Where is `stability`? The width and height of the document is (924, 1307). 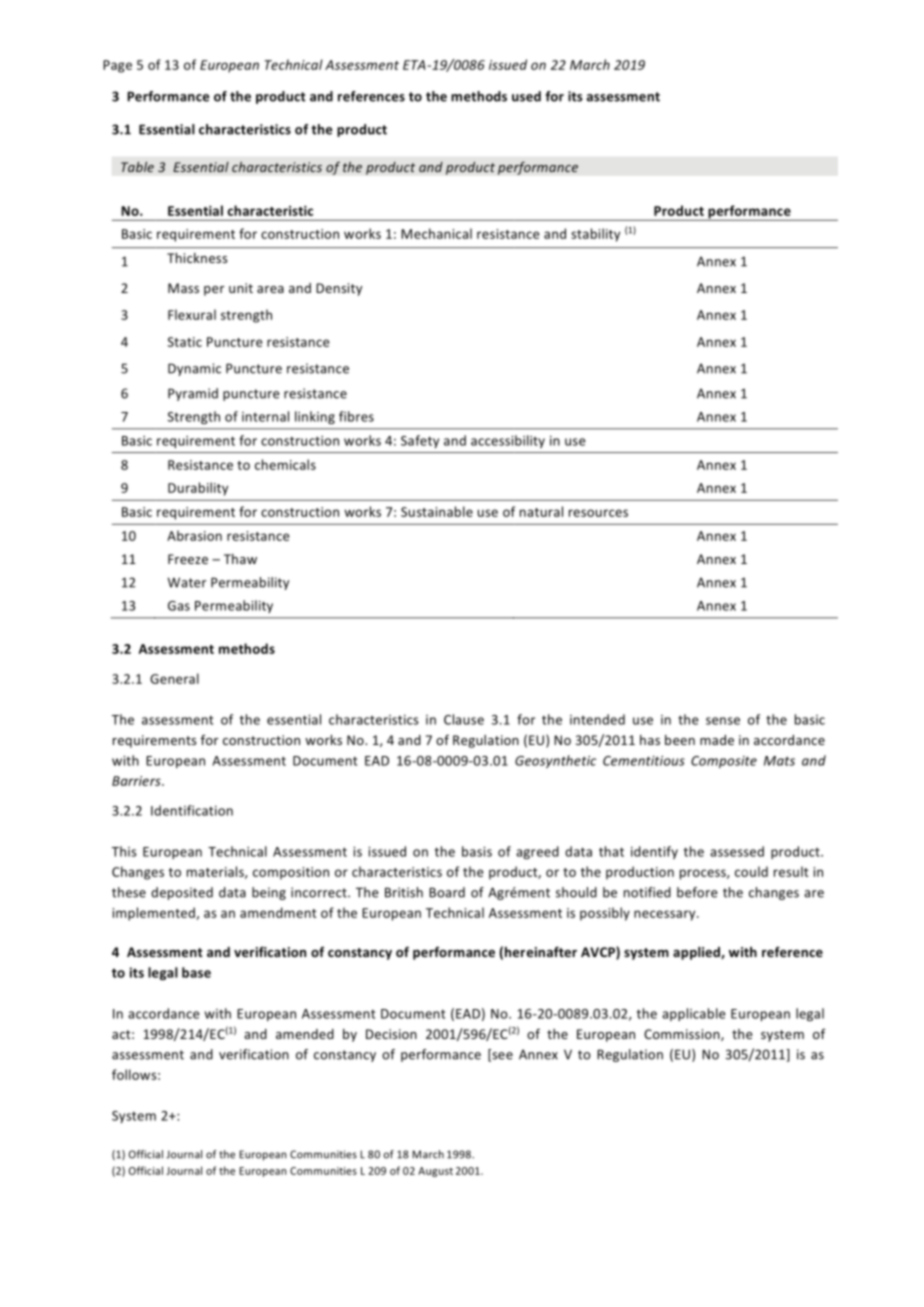
stability is located at coordinates (595, 235).
